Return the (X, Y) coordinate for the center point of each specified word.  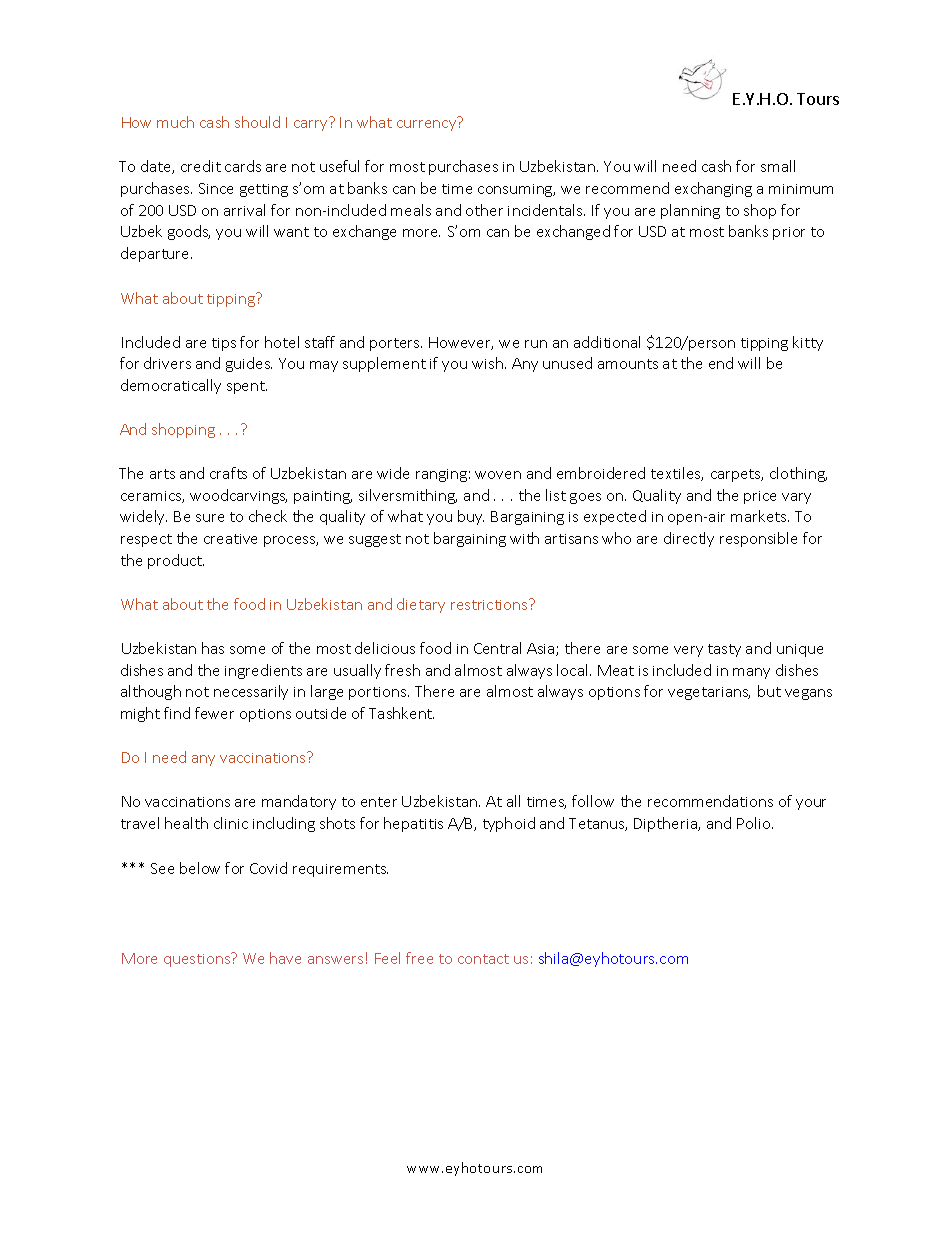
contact (483, 959)
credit (201, 166)
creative (230, 539)
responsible (758, 539)
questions (198, 960)
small (778, 166)
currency (426, 125)
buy (471, 517)
